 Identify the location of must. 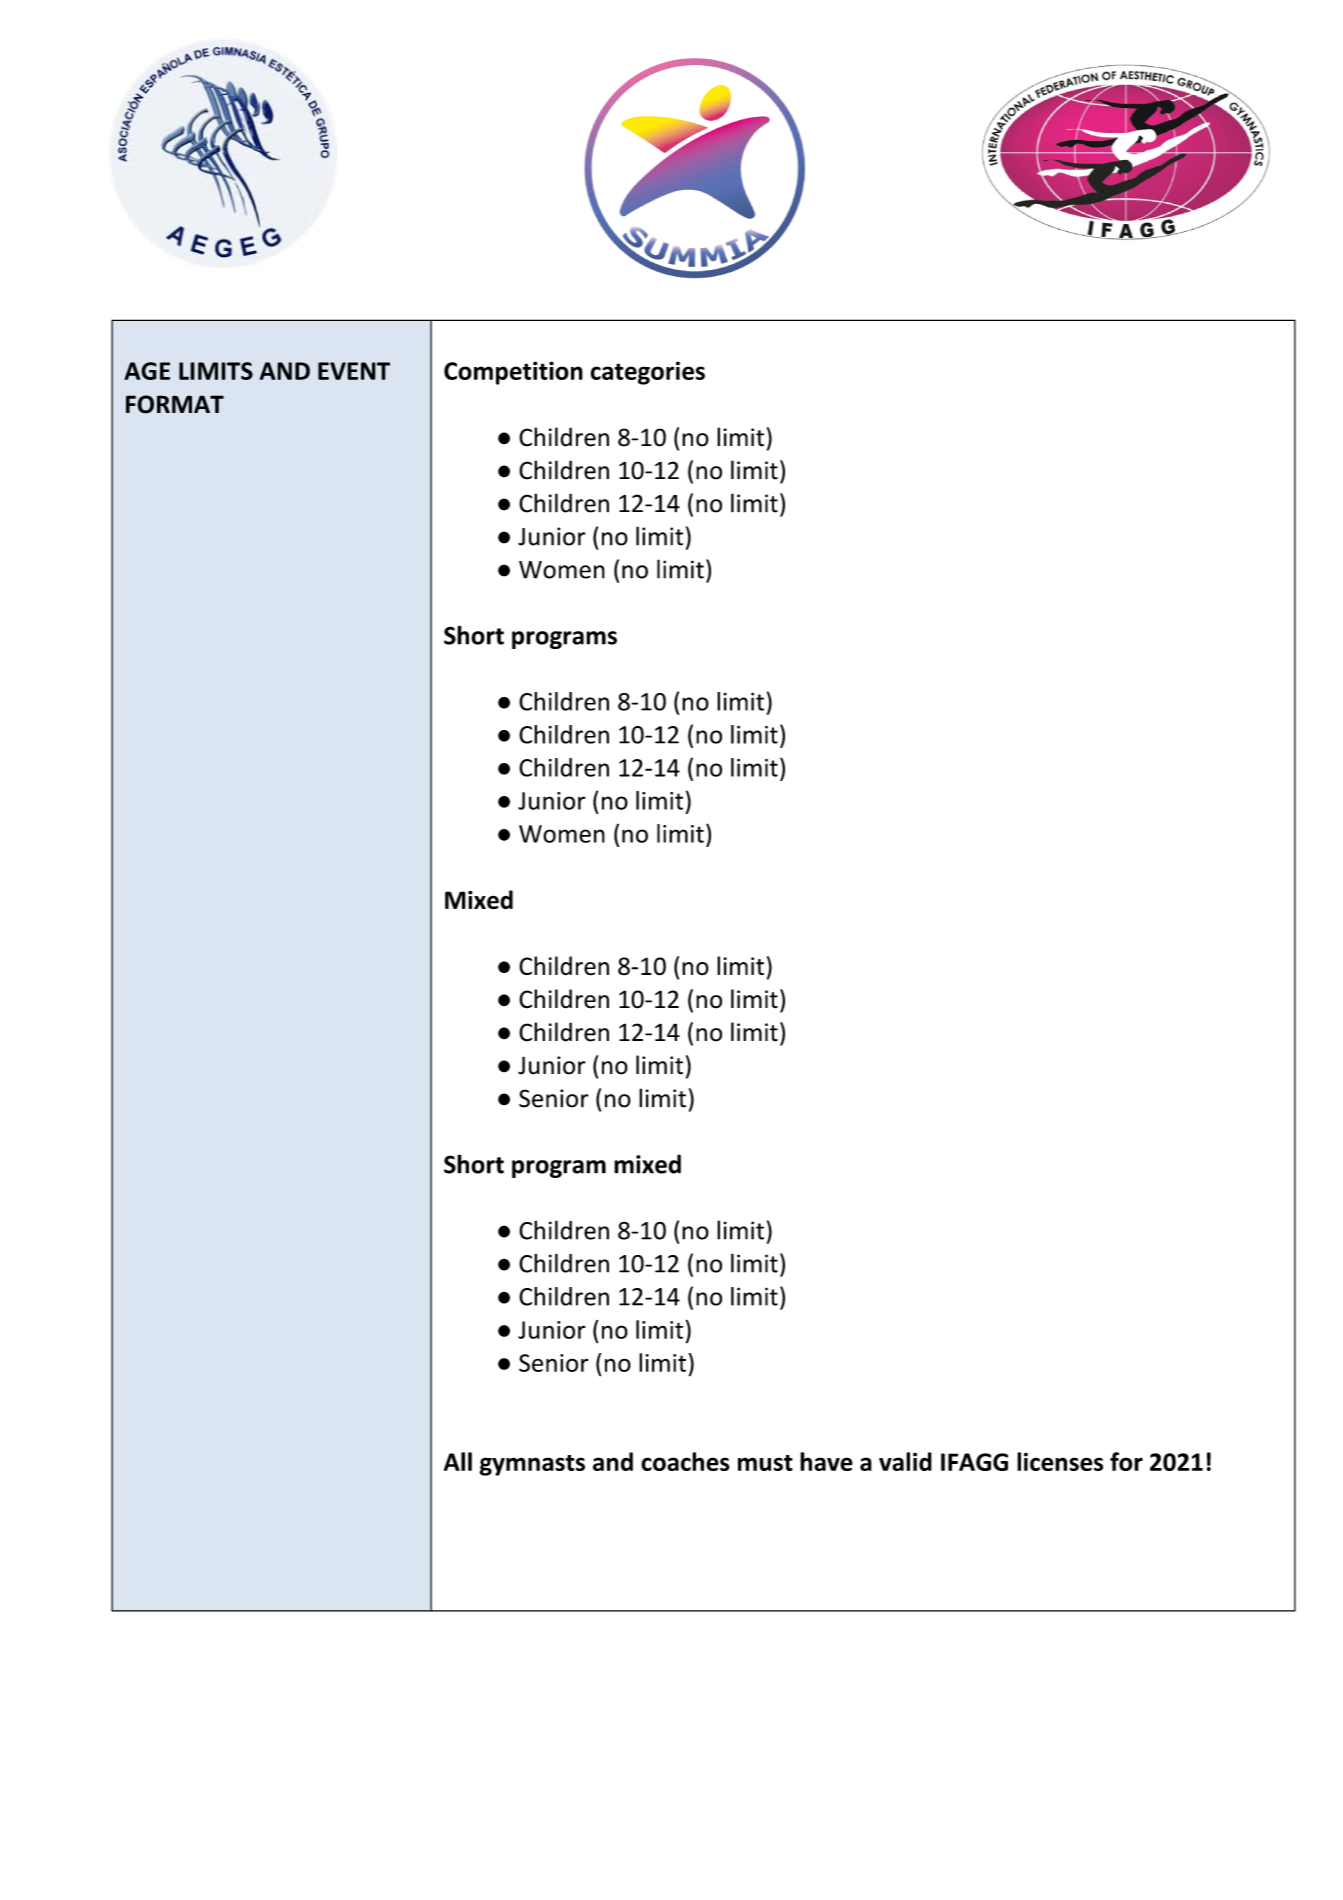
(765, 1463).
